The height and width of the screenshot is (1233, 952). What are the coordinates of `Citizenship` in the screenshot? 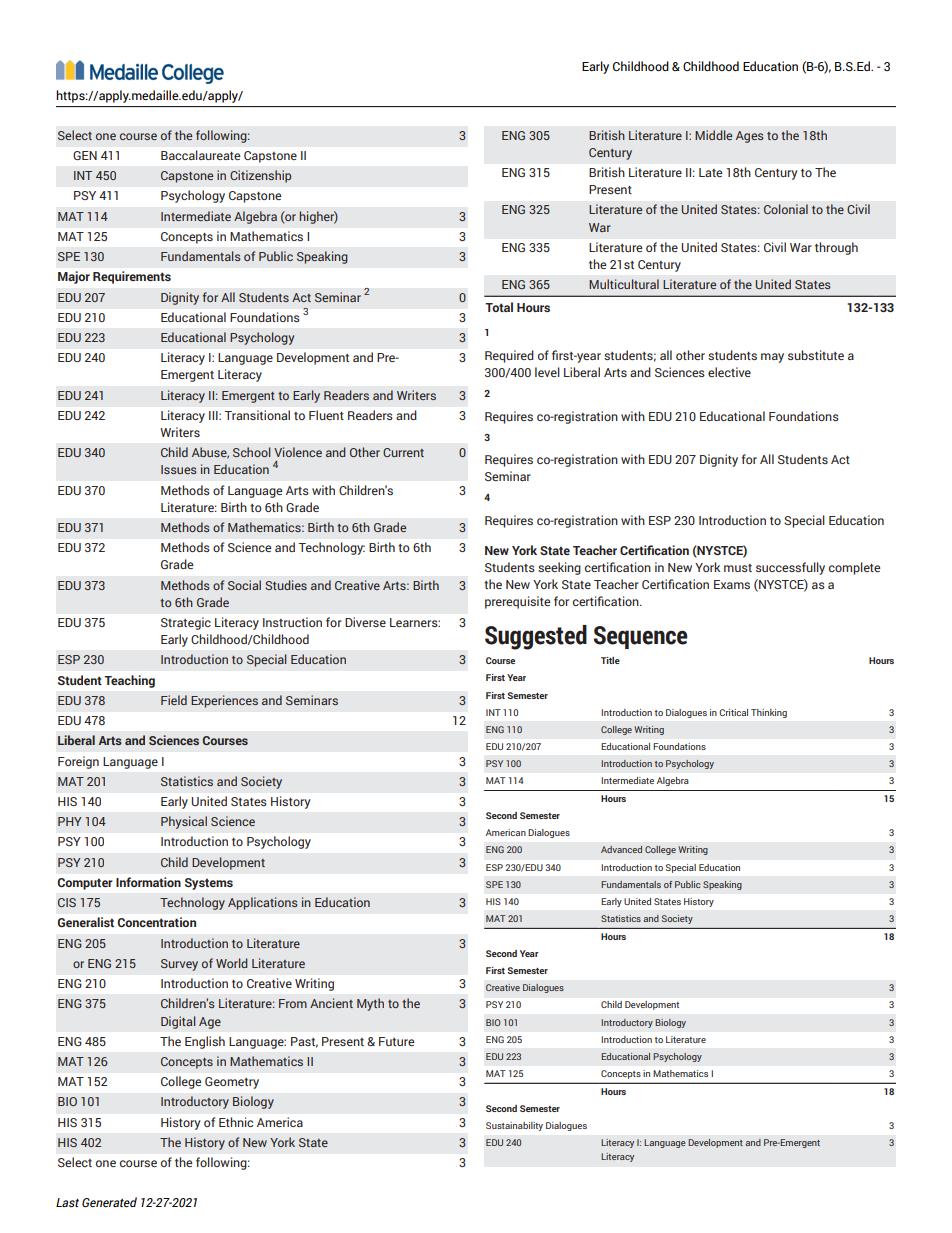 It's located at (260, 176).
